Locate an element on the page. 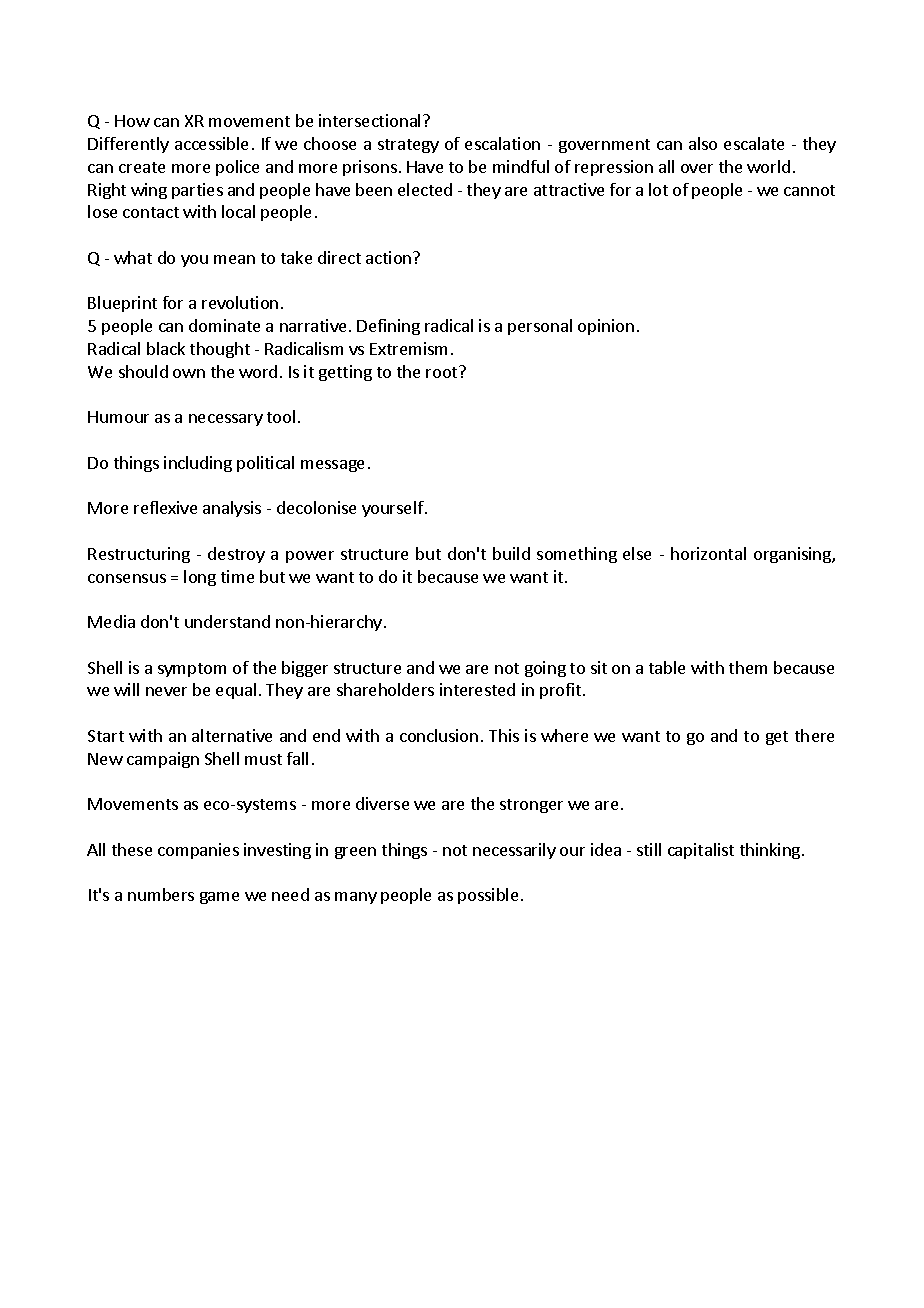 Image resolution: width=924 pixels, height=1308 pixels. yourself is located at coordinates (394, 509).
